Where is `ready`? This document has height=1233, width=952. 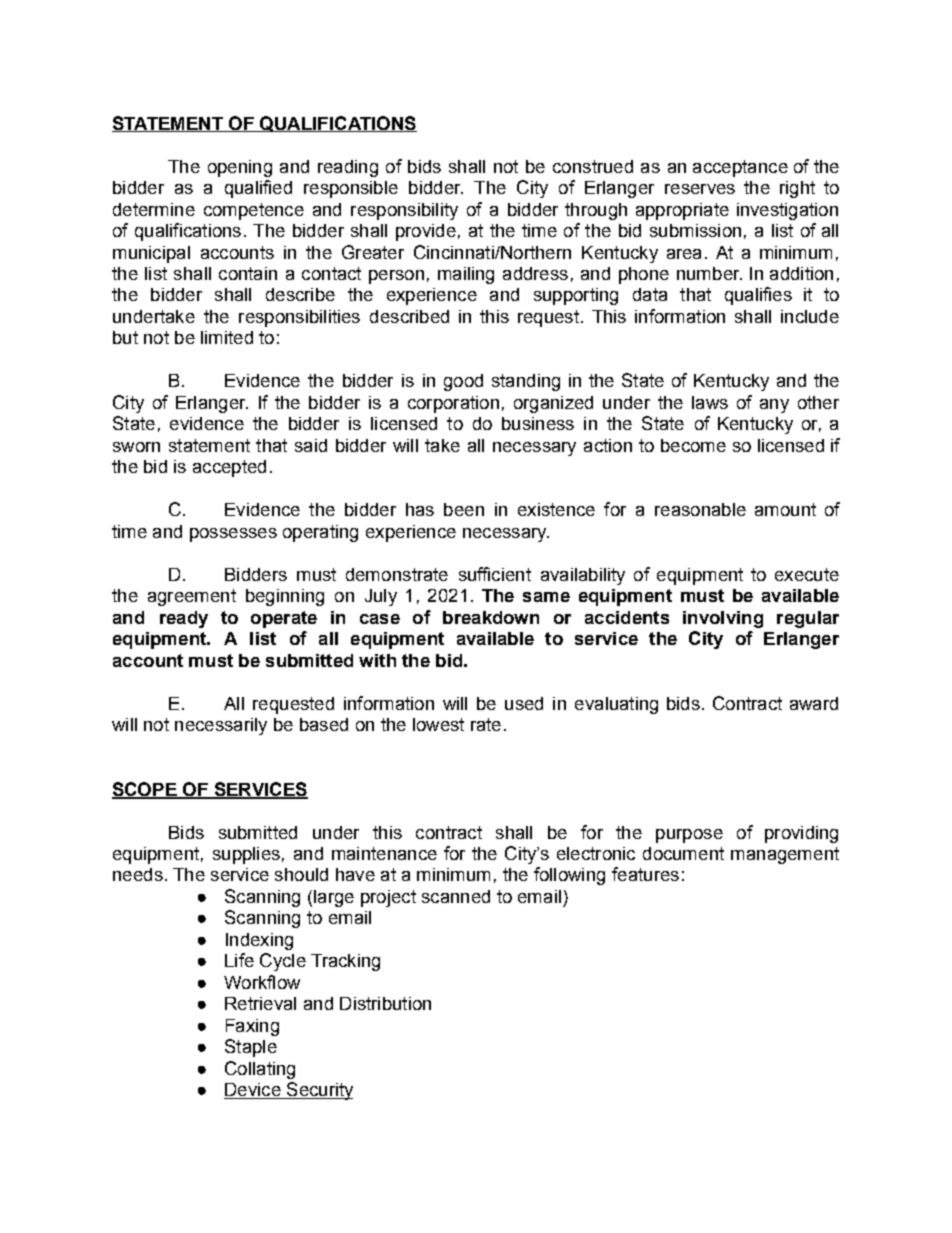
ready is located at coordinates (184, 619).
